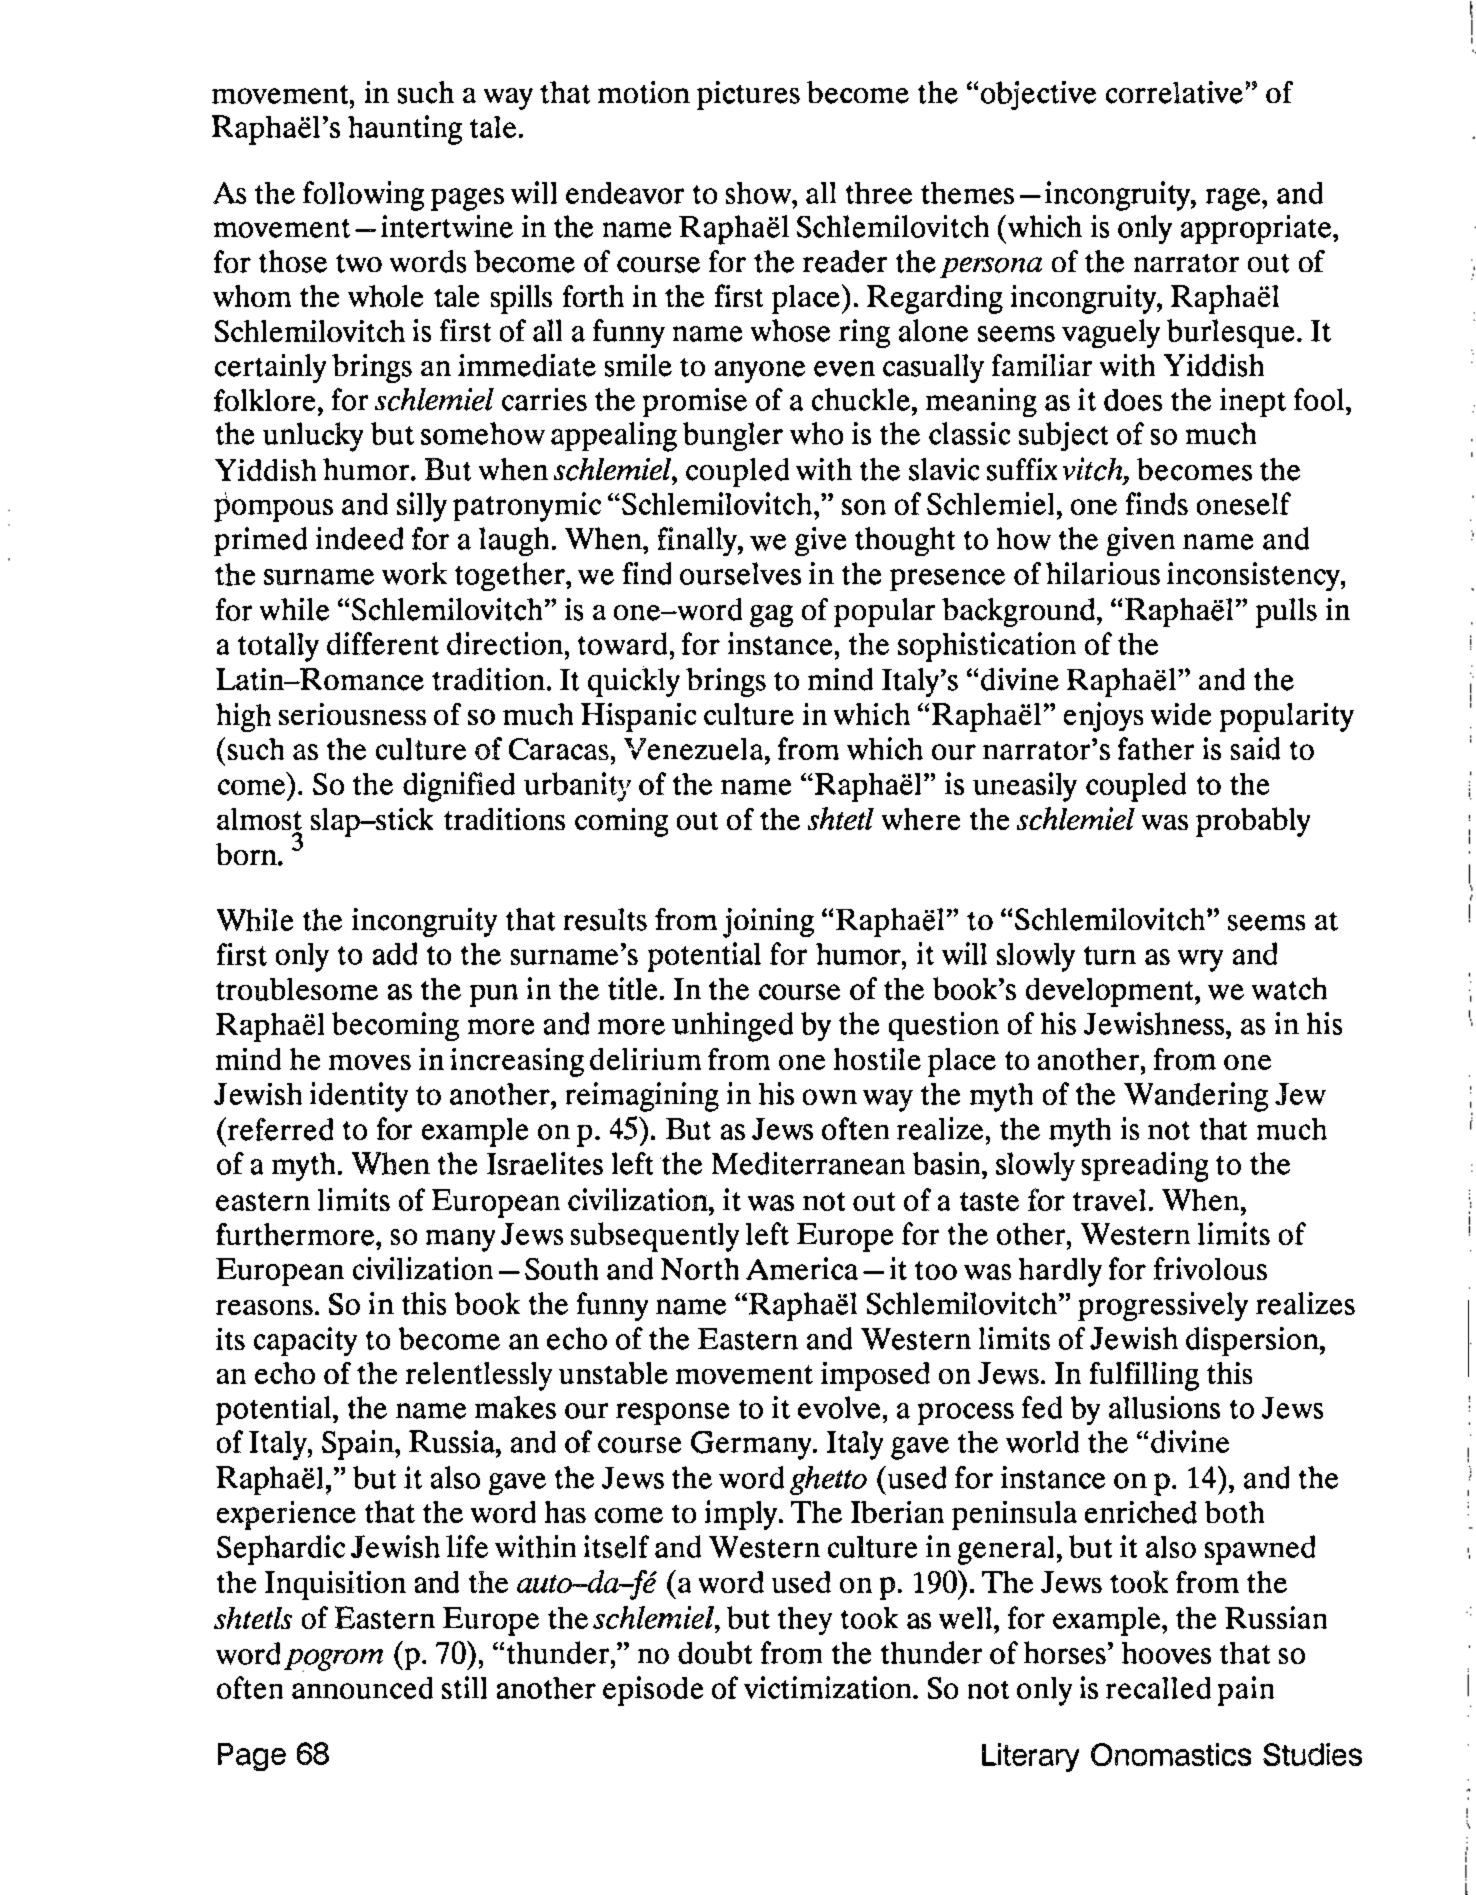  Describe the element at coordinates (1174, 92) in the page. I see `correlative` at that location.
